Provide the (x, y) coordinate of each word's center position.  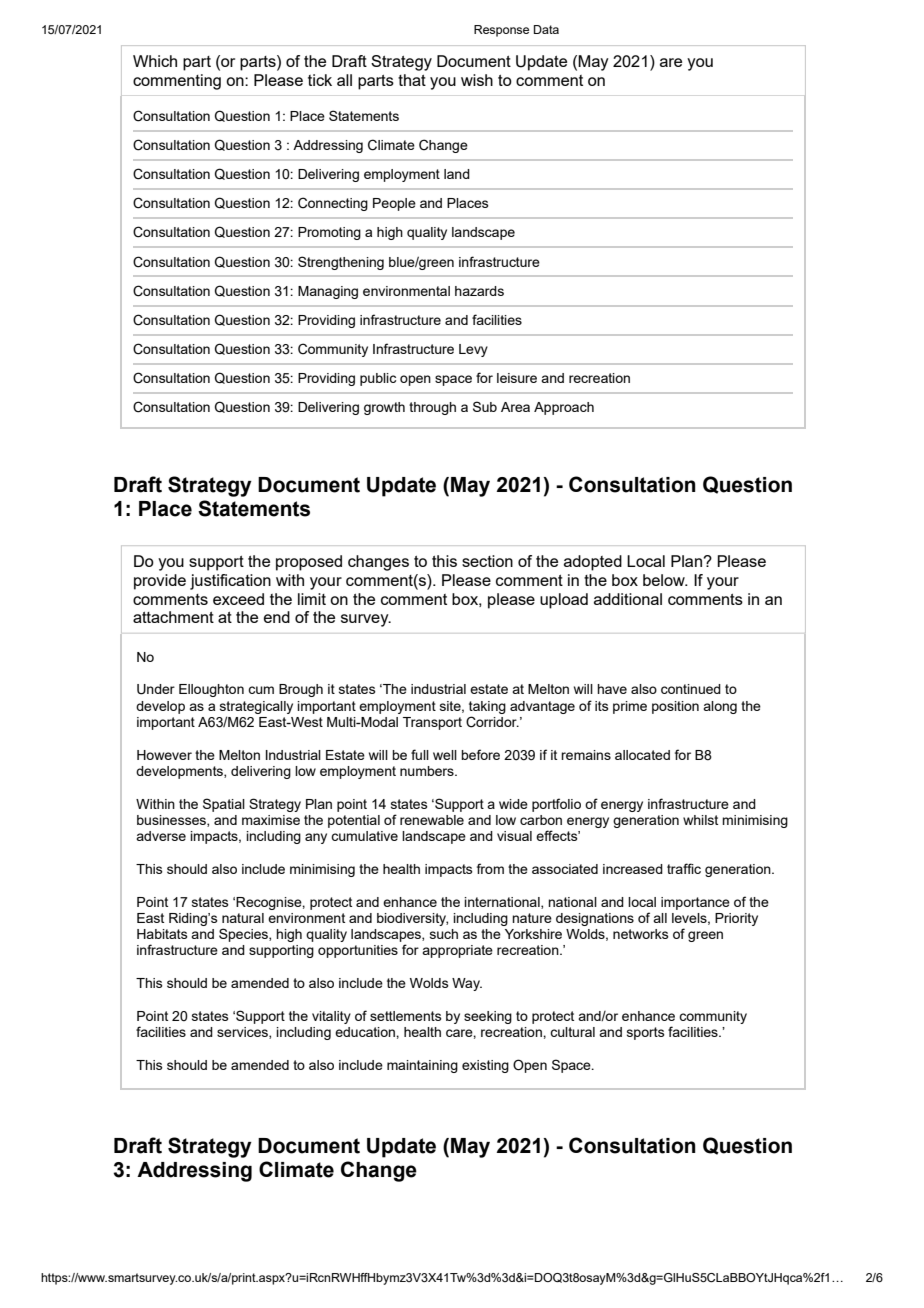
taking (487, 707)
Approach (564, 408)
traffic (684, 868)
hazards (479, 291)
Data (546, 29)
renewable (432, 820)
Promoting (329, 233)
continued (691, 689)
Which (155, 61)
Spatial (224, 805)
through (432, 408)
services (243, 1033)
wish (477, 80)
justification (230, 582)
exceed (238, 599)
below (665, 580)
